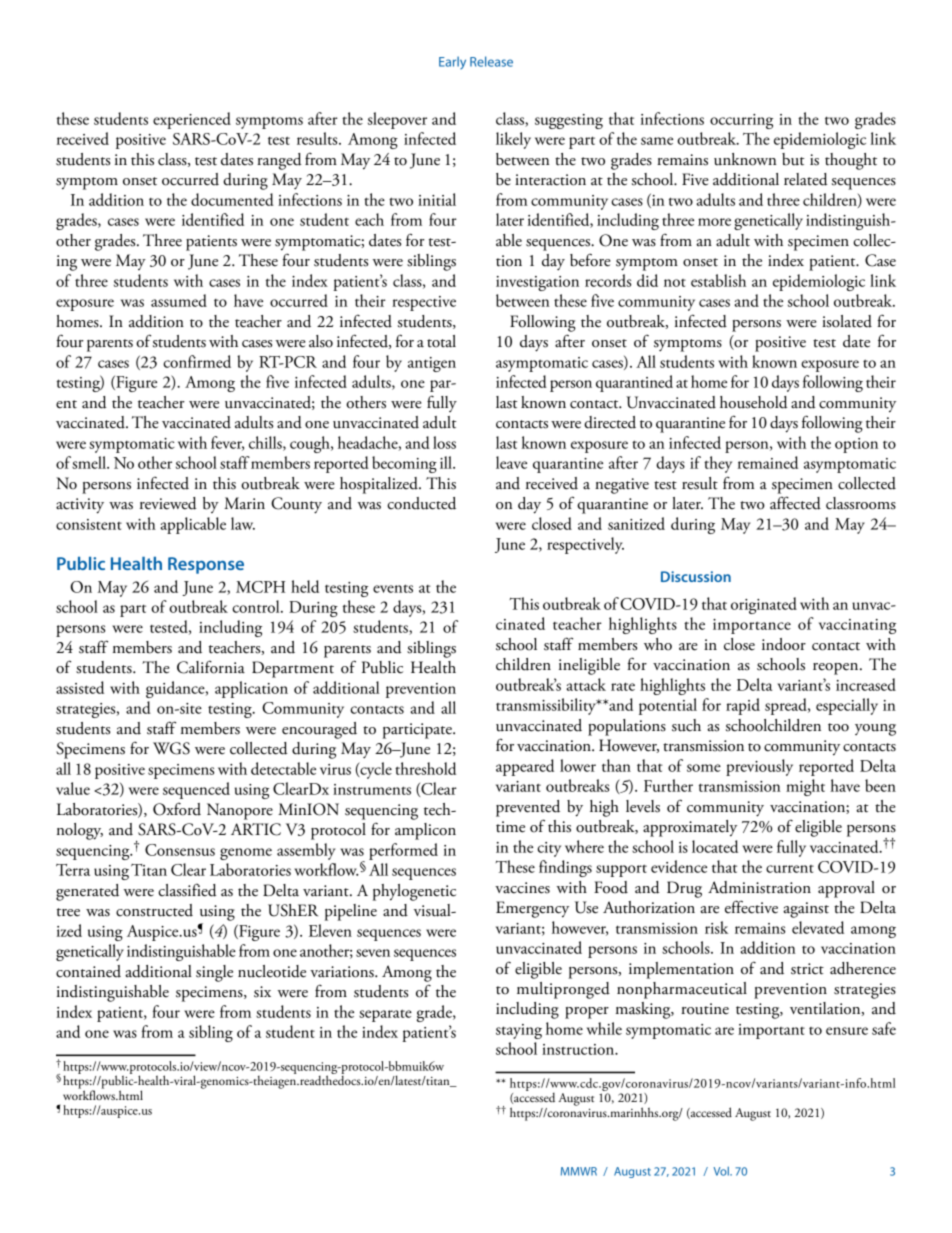 The width and height of the image is (952, 1233). I want to click on Oxford, so click(177, 809).
